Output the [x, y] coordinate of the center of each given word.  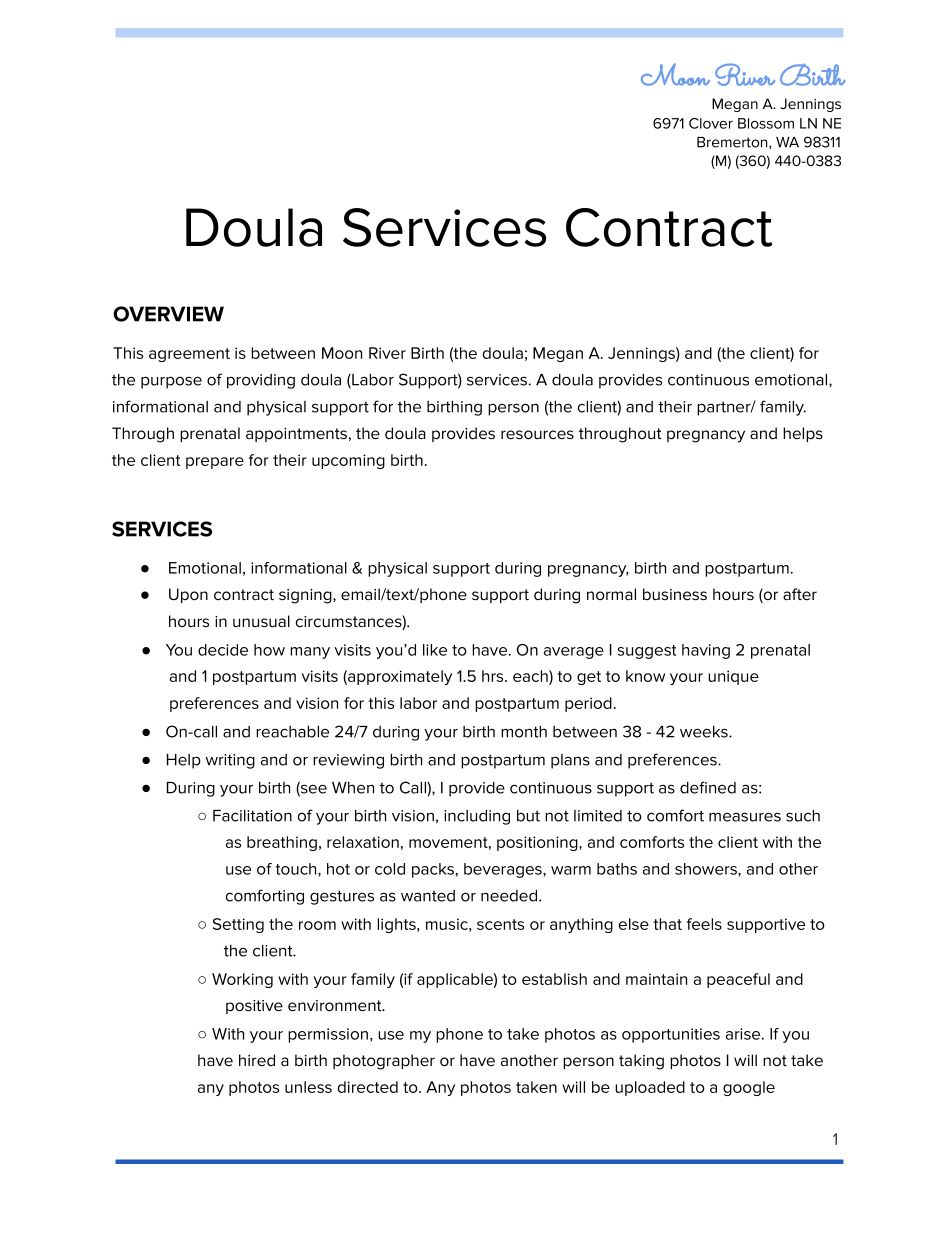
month [524, 732]
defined [708, 787]
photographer [384, 1062]
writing [230, 761]
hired [257, 1060]
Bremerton [733, 143]
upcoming [348, 461]
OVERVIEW [168, 314]
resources [537, 435]
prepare [215, 463]
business [675, 594]
